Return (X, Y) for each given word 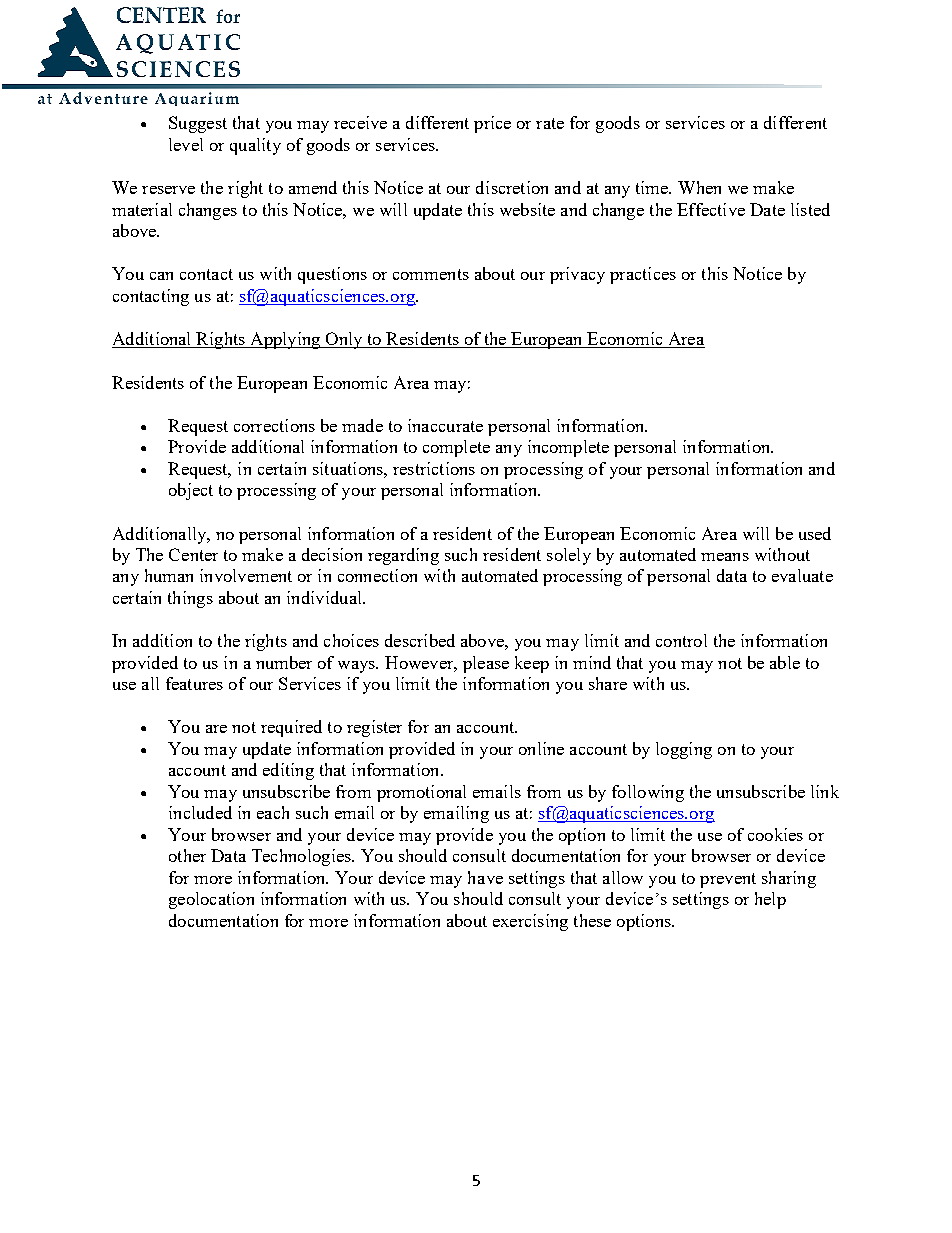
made (362, 425)
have (485, 877)
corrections (274, 425)
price (492, 124)
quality (255, 146)
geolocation (211, 900)
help (770, 900)
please (486, 664)
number (284, 662)
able (785, 662)
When (699, 187)
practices (643, 275)
